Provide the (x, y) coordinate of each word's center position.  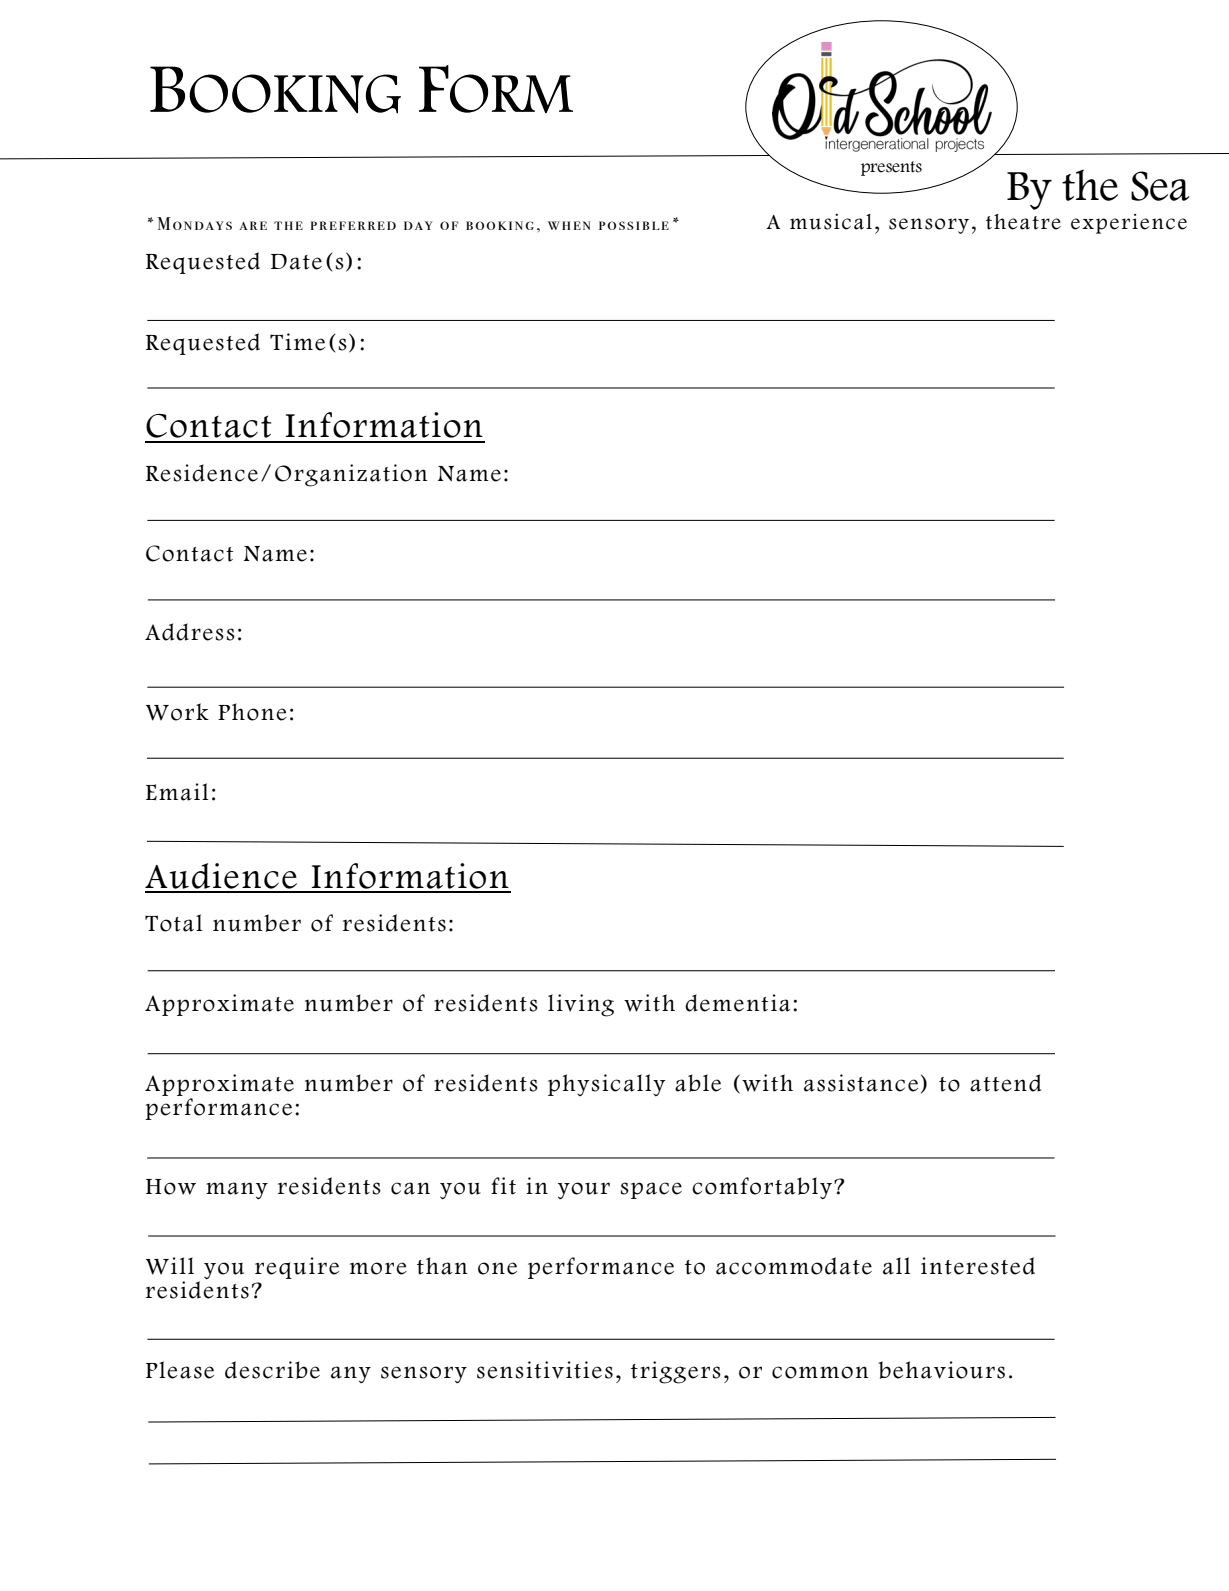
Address (190, 632)
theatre (1023, 222)
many (237, 1190)
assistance (861, 1083)
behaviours (941, 1370)
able (698, 1083)
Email (177, 792)
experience (1129, 224)
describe (272, 1370)
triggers (676, 1372)
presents (891, 168)
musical (831, 222)
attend (1005, 1083)
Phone (252, 712)
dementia (737, 1003)
